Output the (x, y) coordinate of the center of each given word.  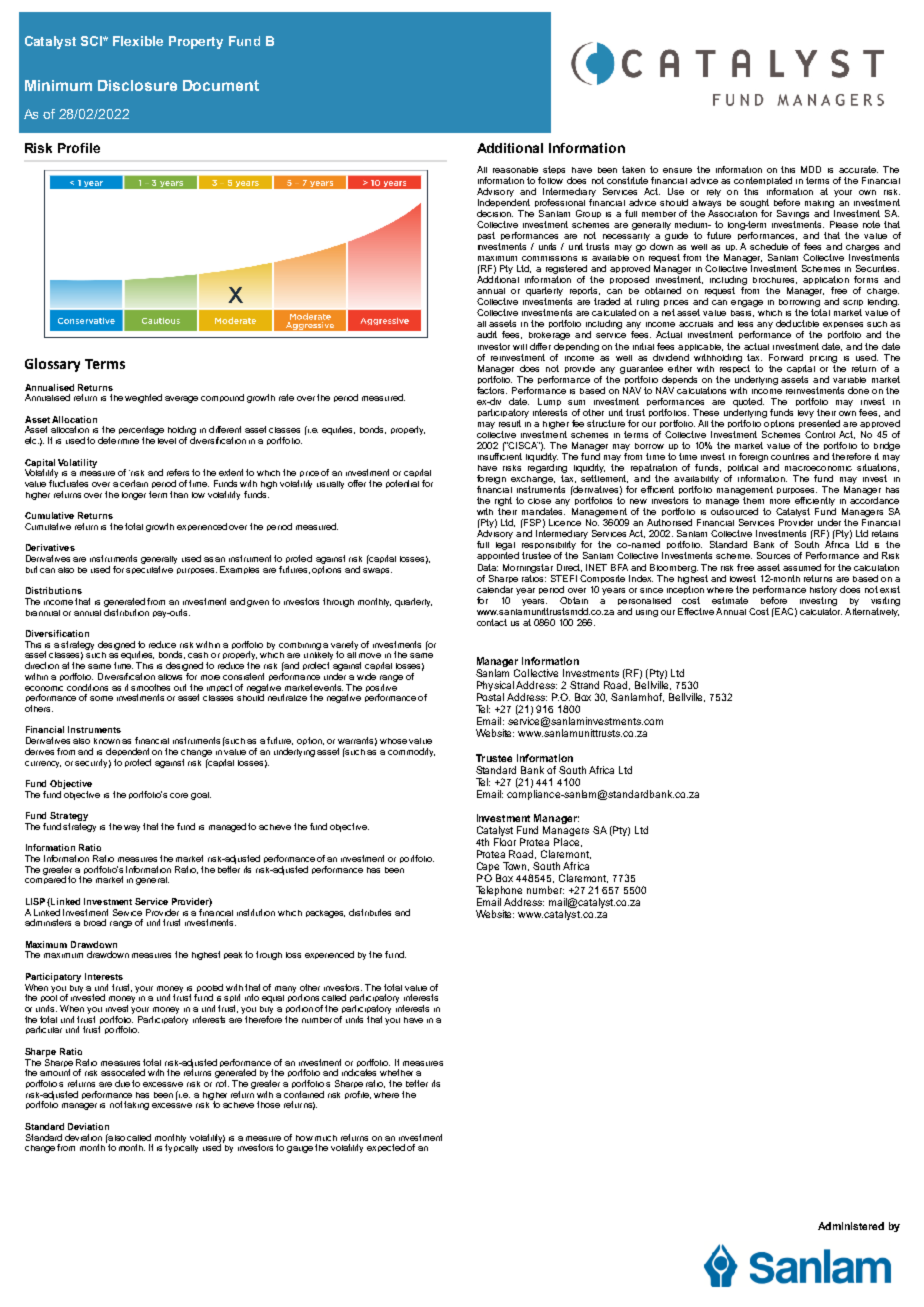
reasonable (515, 170)
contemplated (763, 181)
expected (386, 1148)
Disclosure (137, 85)
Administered (851, 1226)
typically (181, 1147)
